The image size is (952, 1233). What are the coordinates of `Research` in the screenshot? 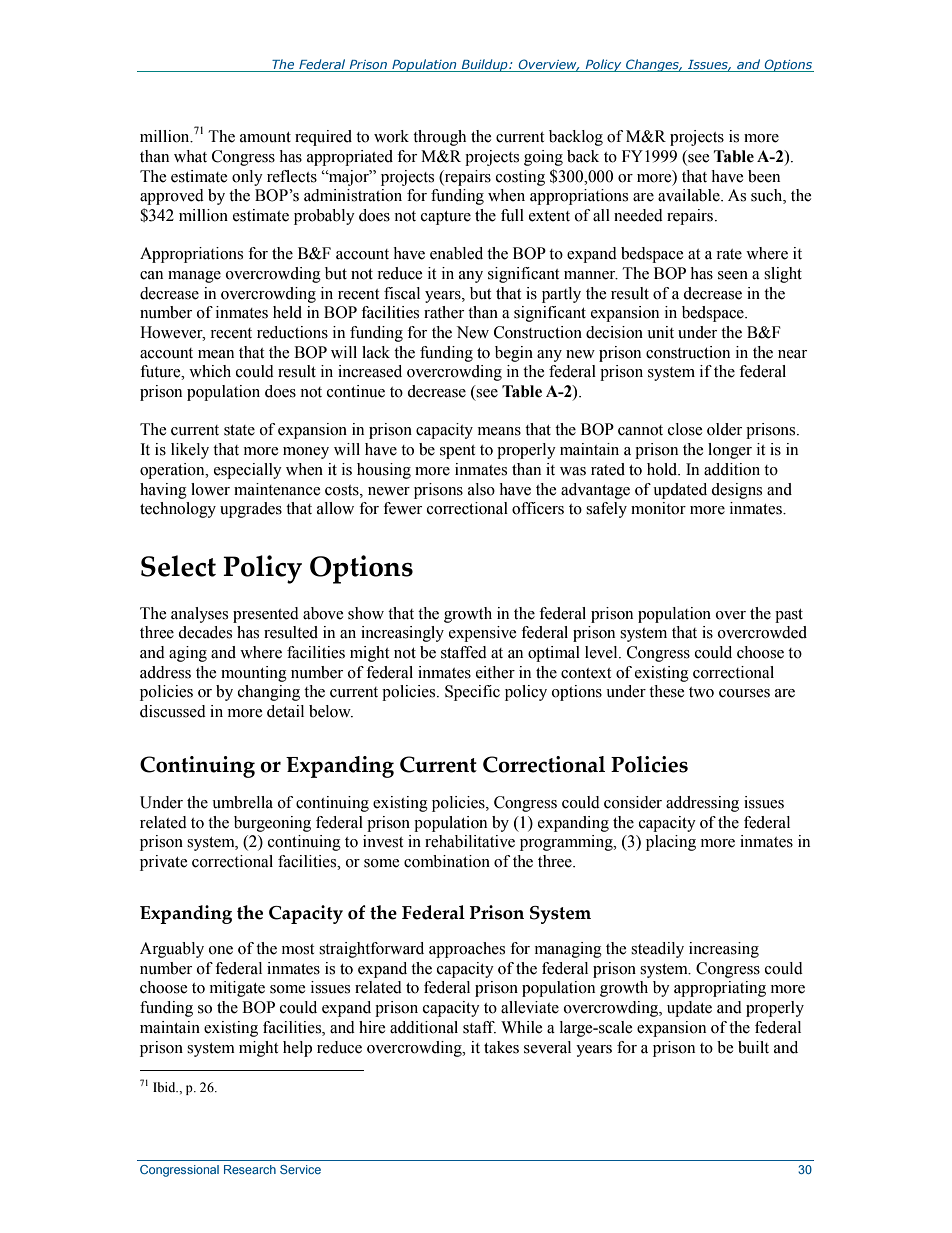 It's located at (250, 1169).
